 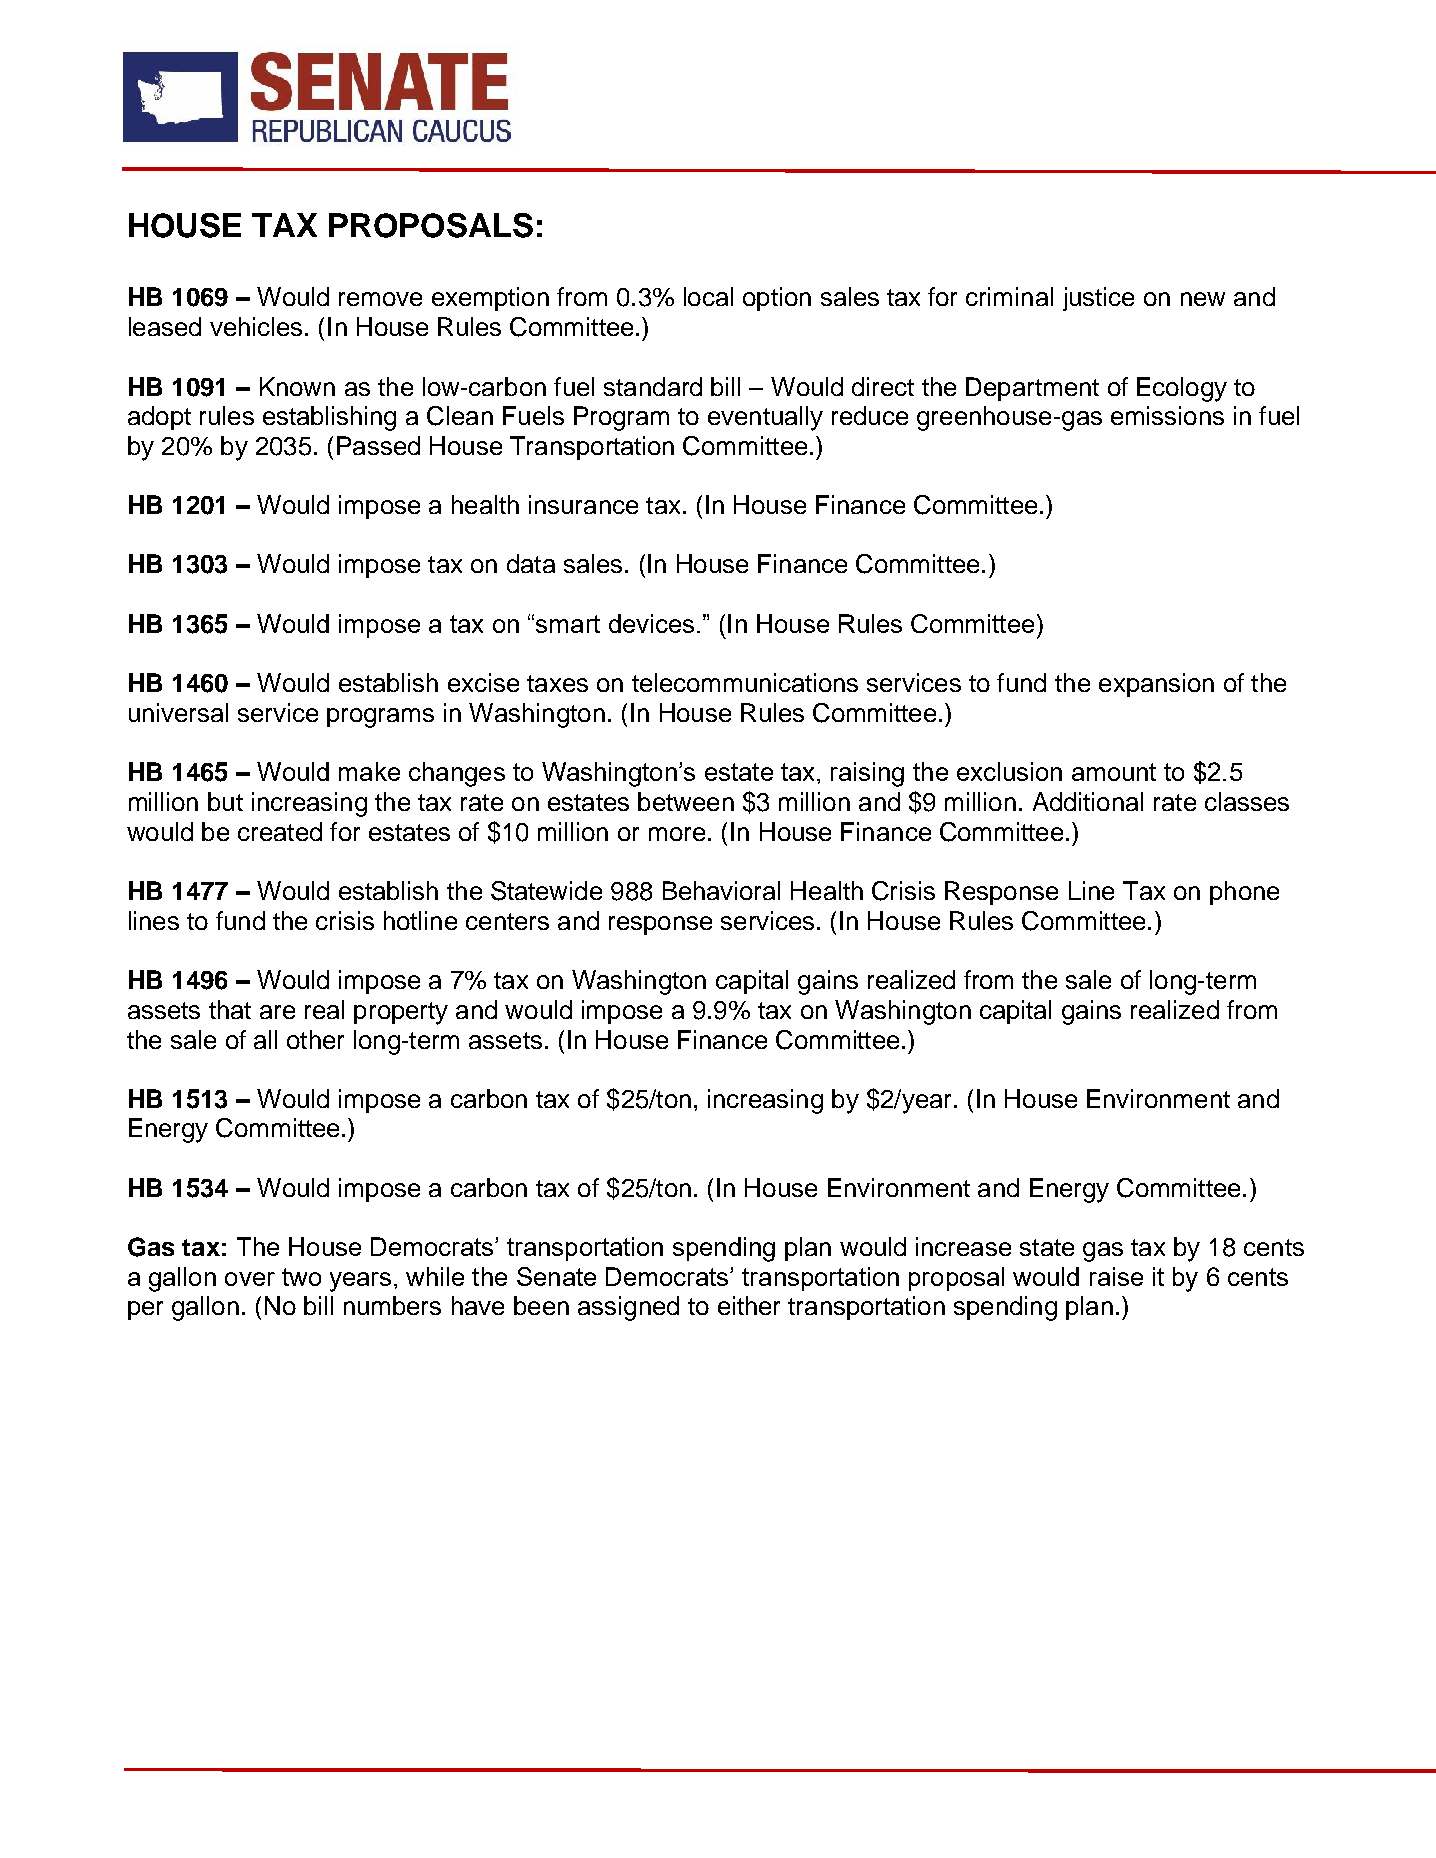 I want to click on vehicles, so click(x=256, y=326).
